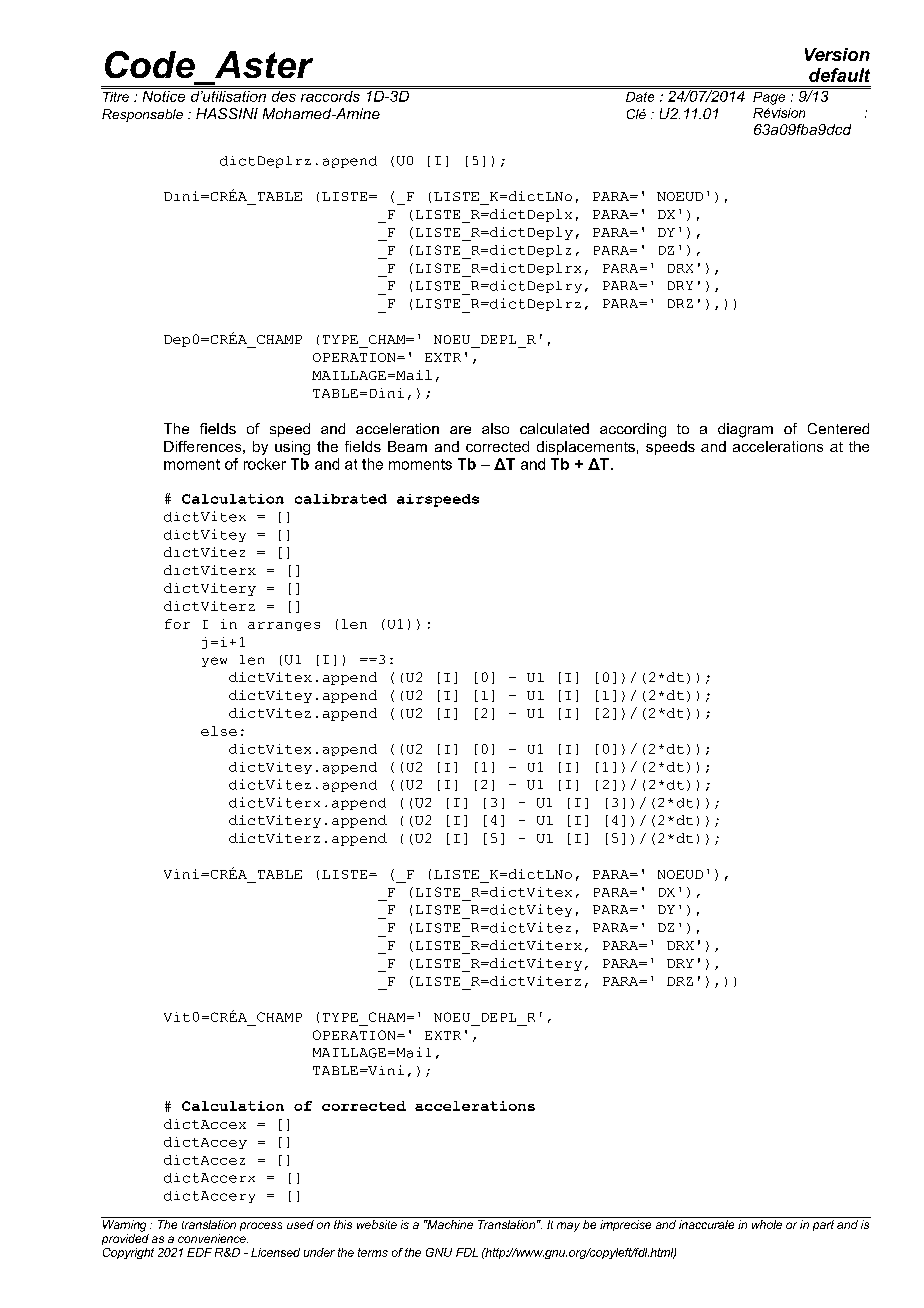 This image has height=1308, width=924. I want to click on rocker, so click(265, 464).
